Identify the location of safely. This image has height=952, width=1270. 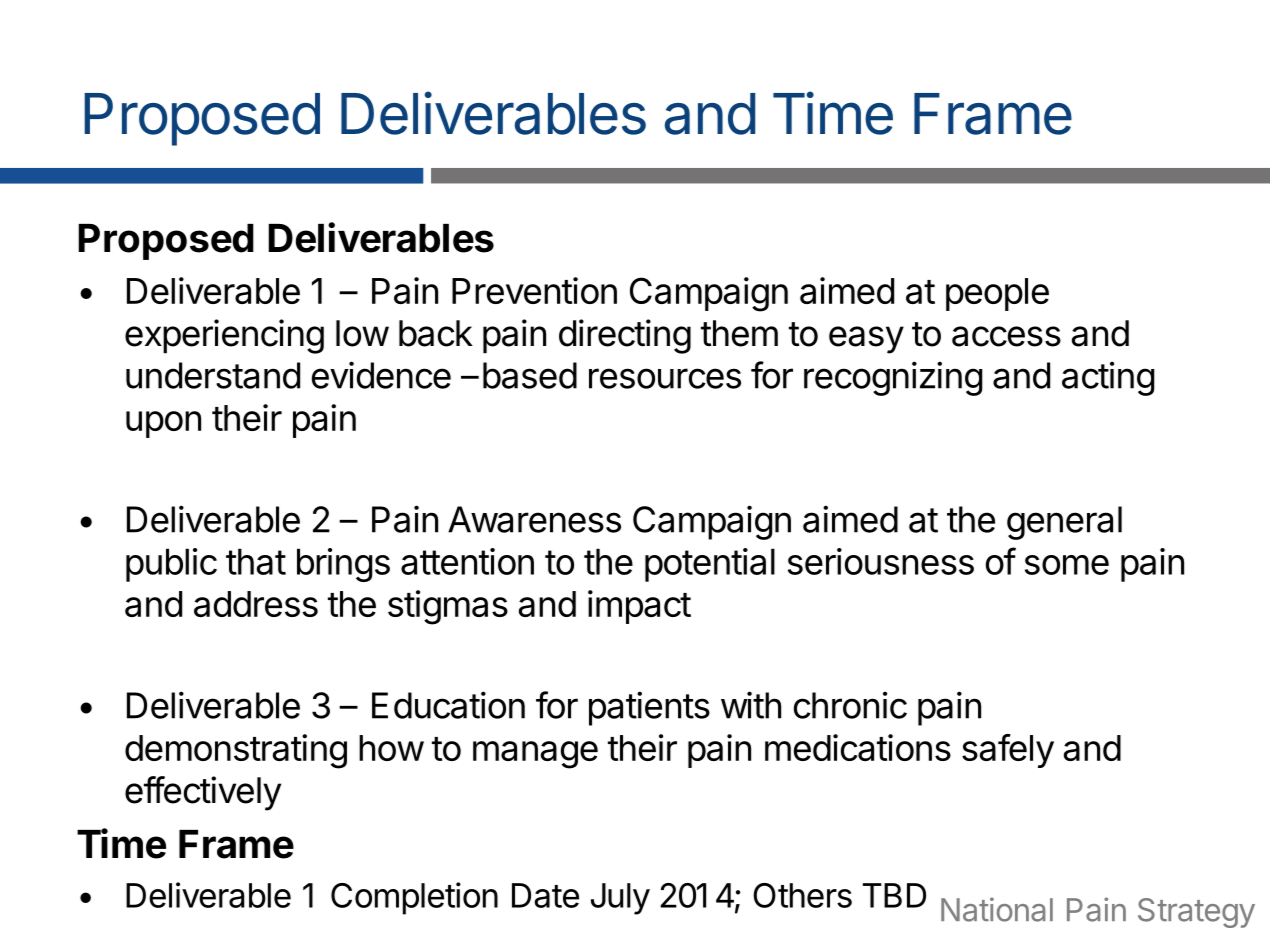
(1008, 751).
